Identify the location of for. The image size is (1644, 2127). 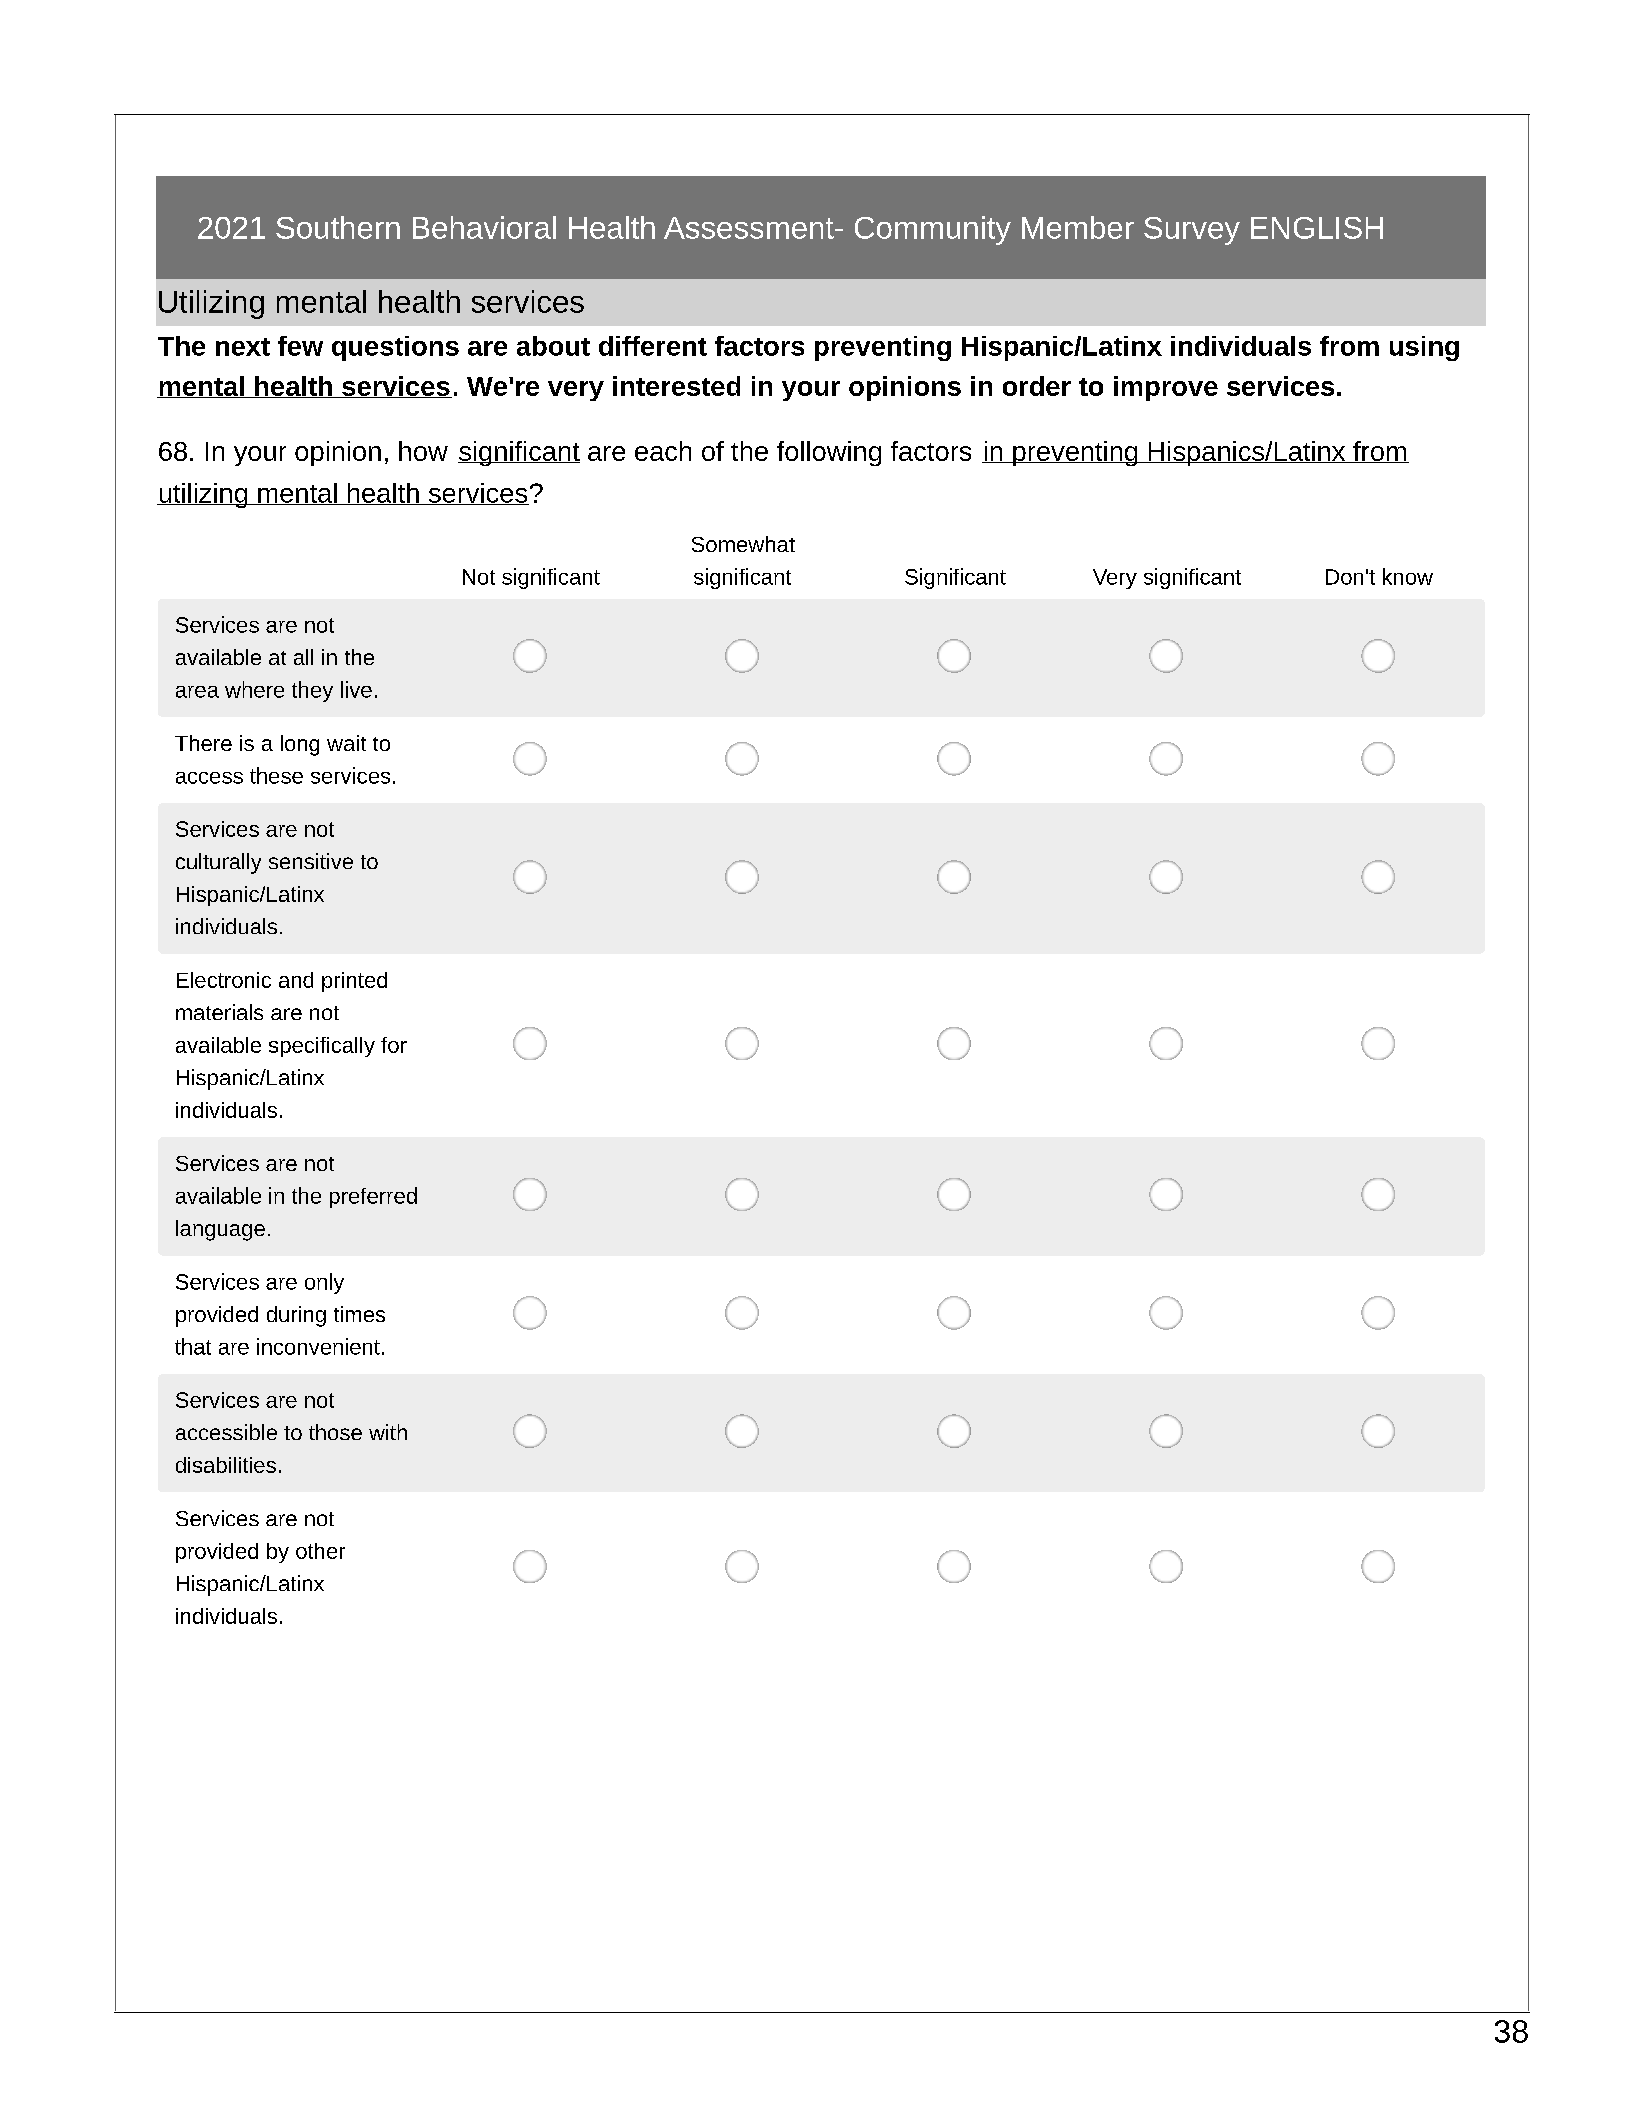
(394, 1045).
